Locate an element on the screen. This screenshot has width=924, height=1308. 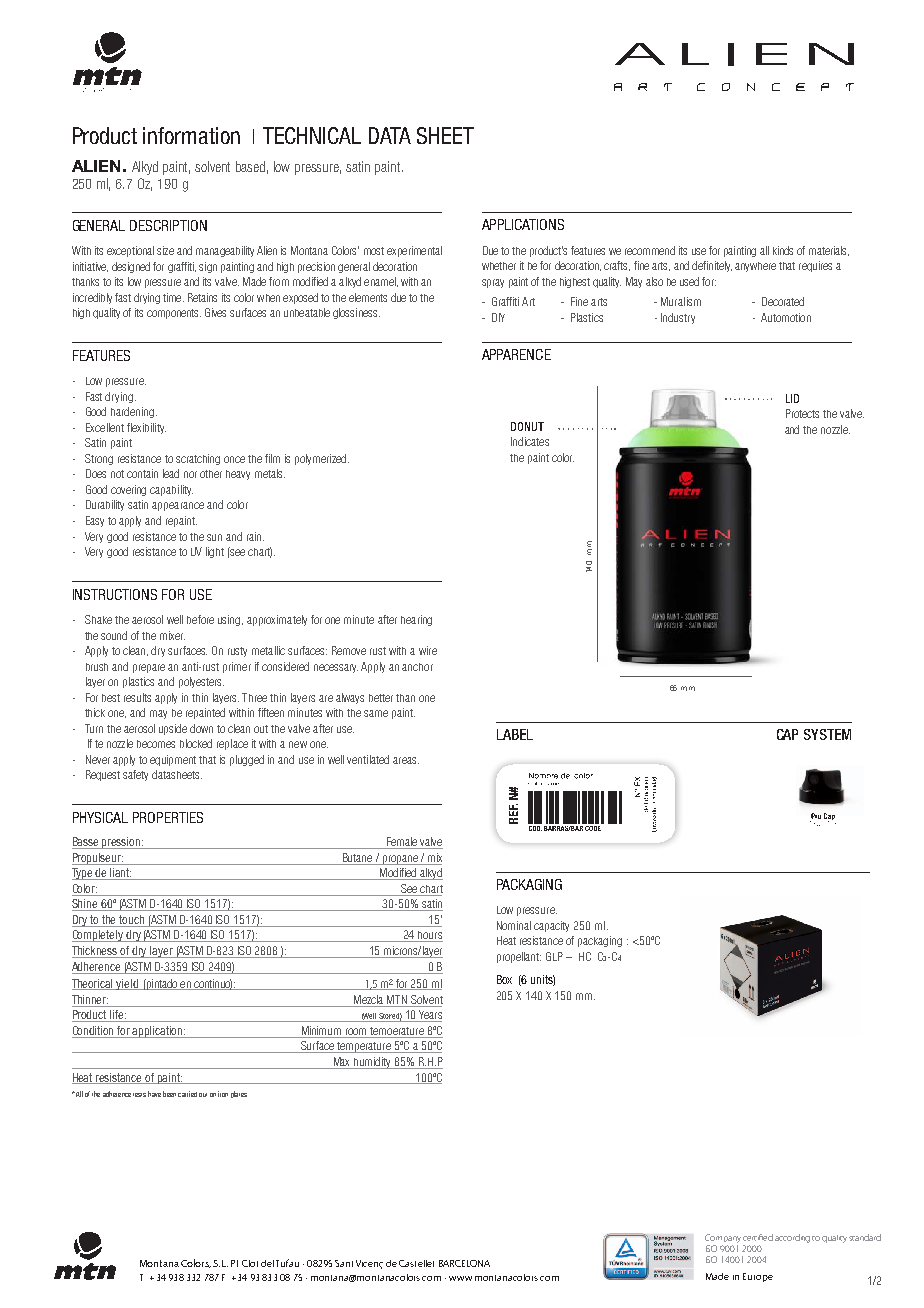
experimental is located at coordinates (414, 251).
